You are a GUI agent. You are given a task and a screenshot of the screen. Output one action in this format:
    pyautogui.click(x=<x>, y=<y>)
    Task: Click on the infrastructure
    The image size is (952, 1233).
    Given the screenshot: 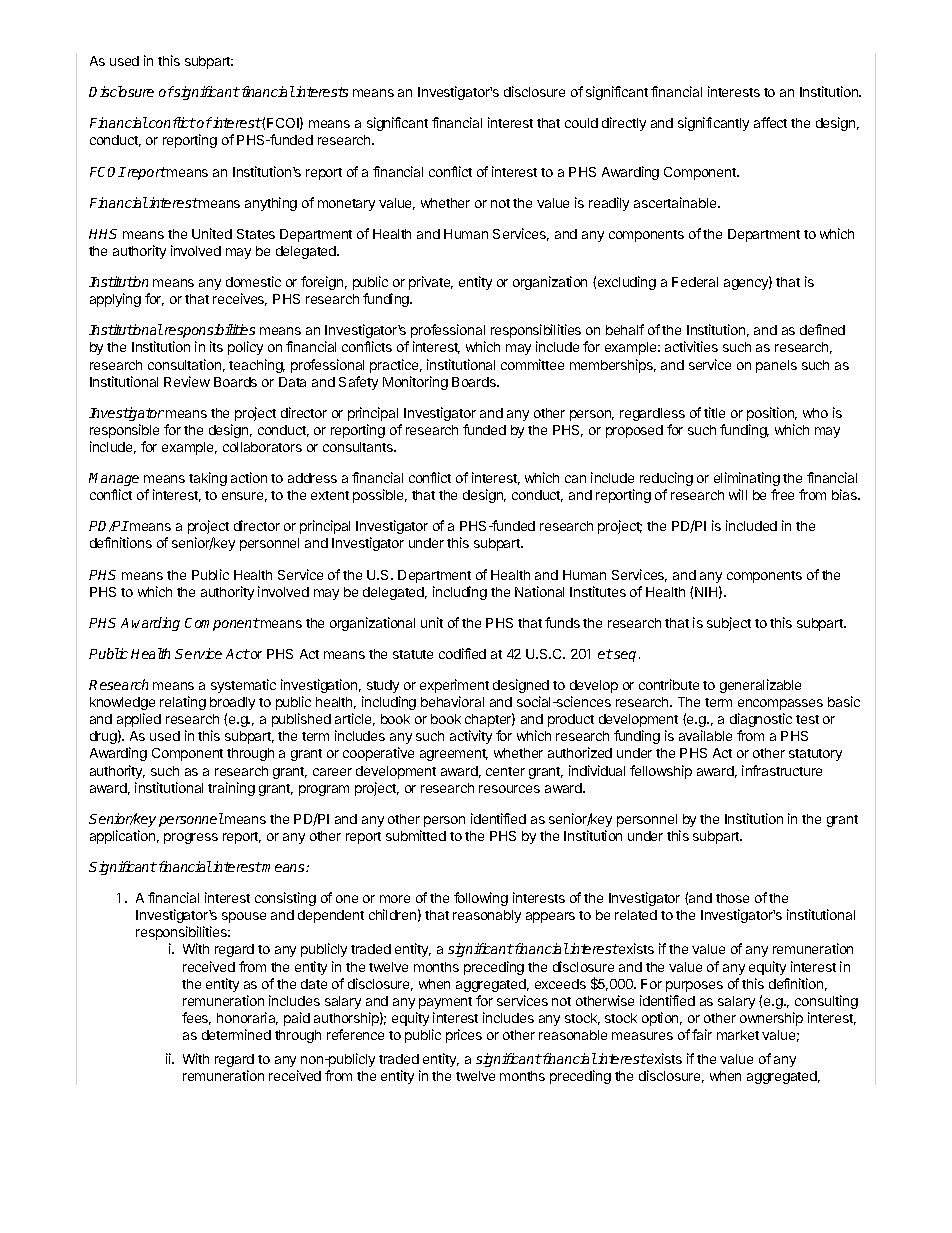 What is the action you would take?
    pyautogui.click(x=782, y=770)
